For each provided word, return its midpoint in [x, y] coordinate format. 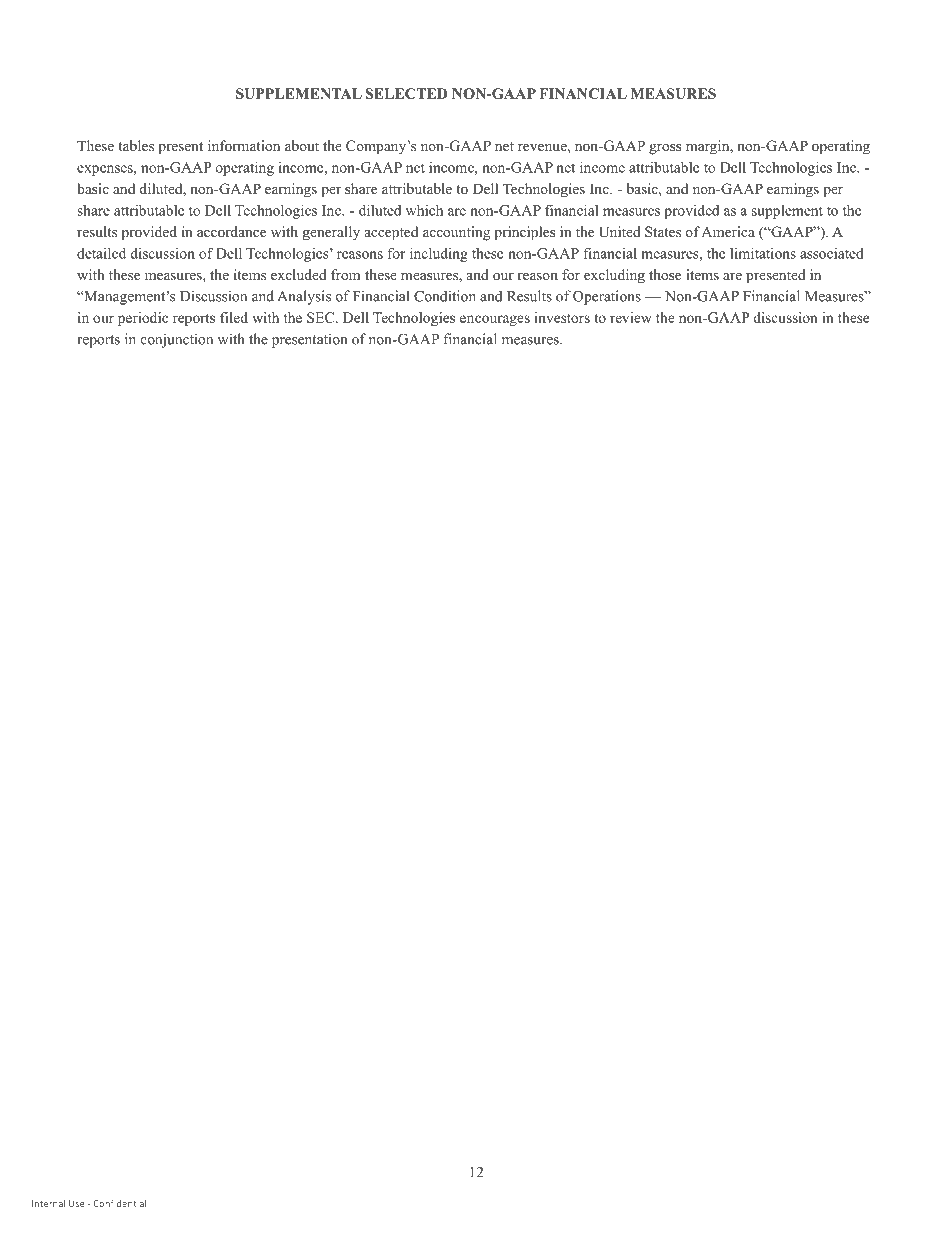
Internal [48, 1203]
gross [665, 149]
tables [136, 145]
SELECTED [406, 93]
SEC [322, 317]
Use [76, 1203]
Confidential [120, 1203]
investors [562, 317]
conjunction [177, 340]
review [631, 317]
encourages [495, 320]
